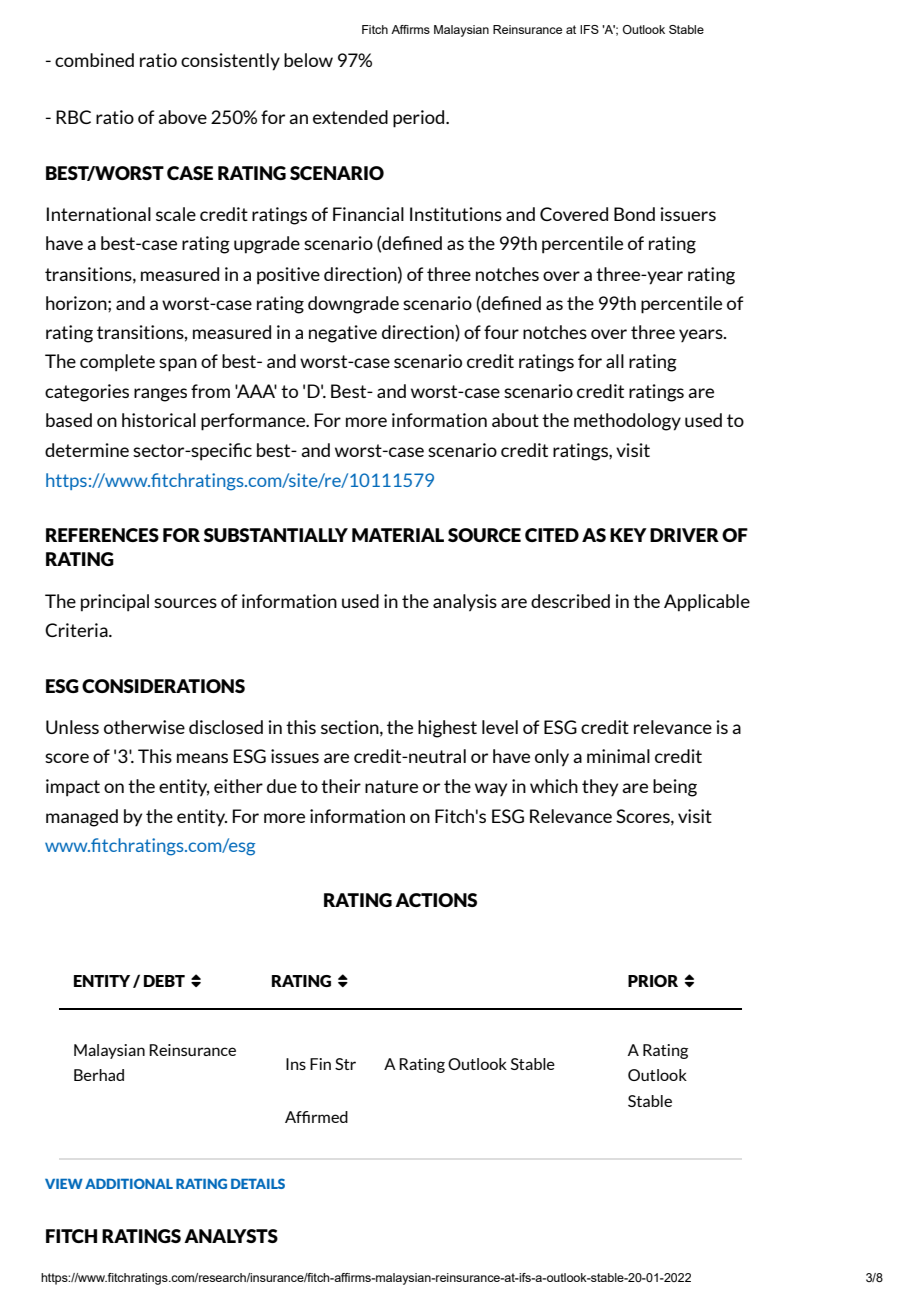  What do you see at coordinates (600, 787) in the document?
I see `they` at bounding box center [600, 787].
